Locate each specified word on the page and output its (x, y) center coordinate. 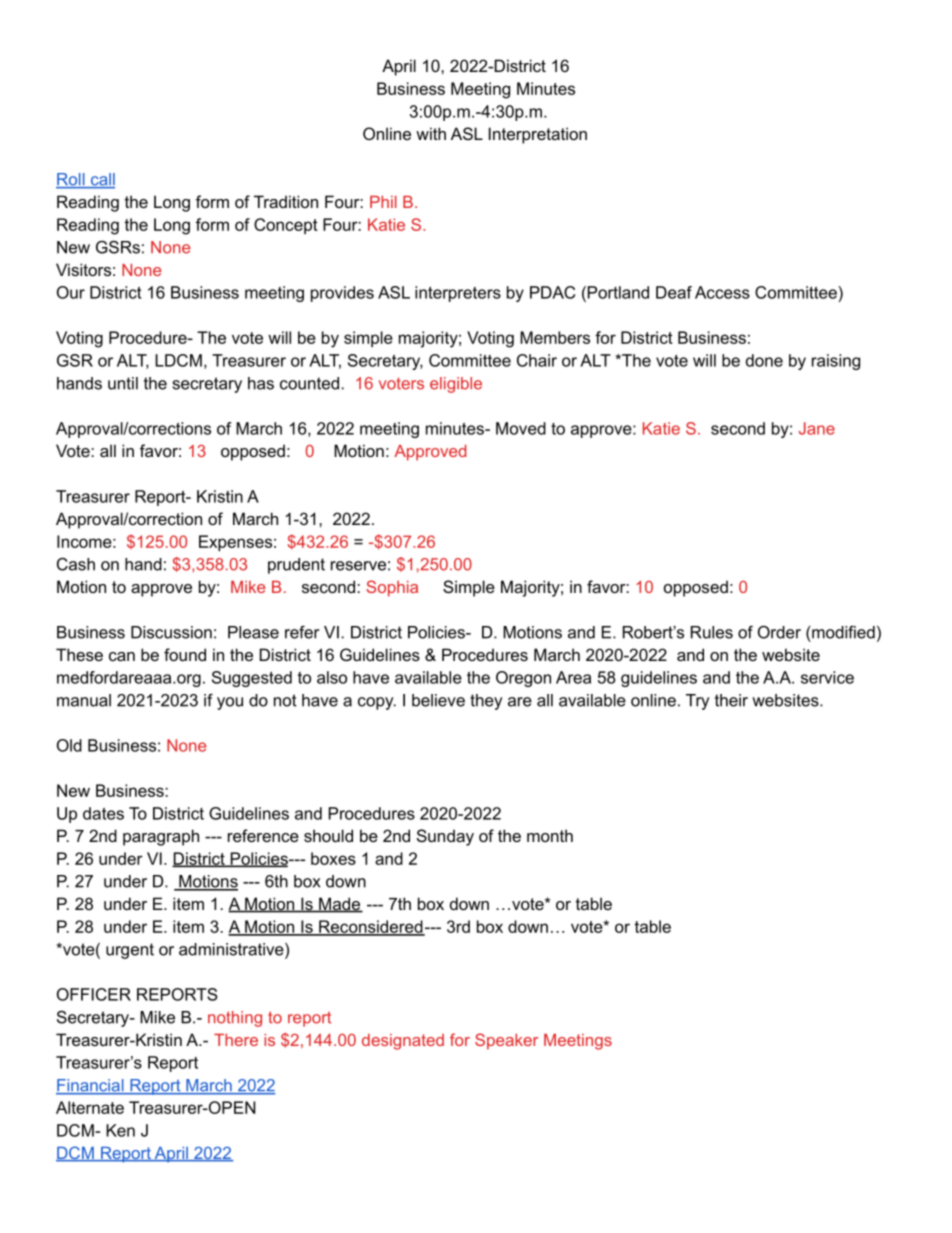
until (123, 383)
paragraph (161, 837)
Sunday (445, 837)
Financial (91, 1086)
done (764, 360)
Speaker (506, 1041)
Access (722, 292)
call (101, 180)
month (550, 835)
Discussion (171, 632)
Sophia (392, 588)
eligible (456, 385)
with (431, 133)
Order (779, 632)
